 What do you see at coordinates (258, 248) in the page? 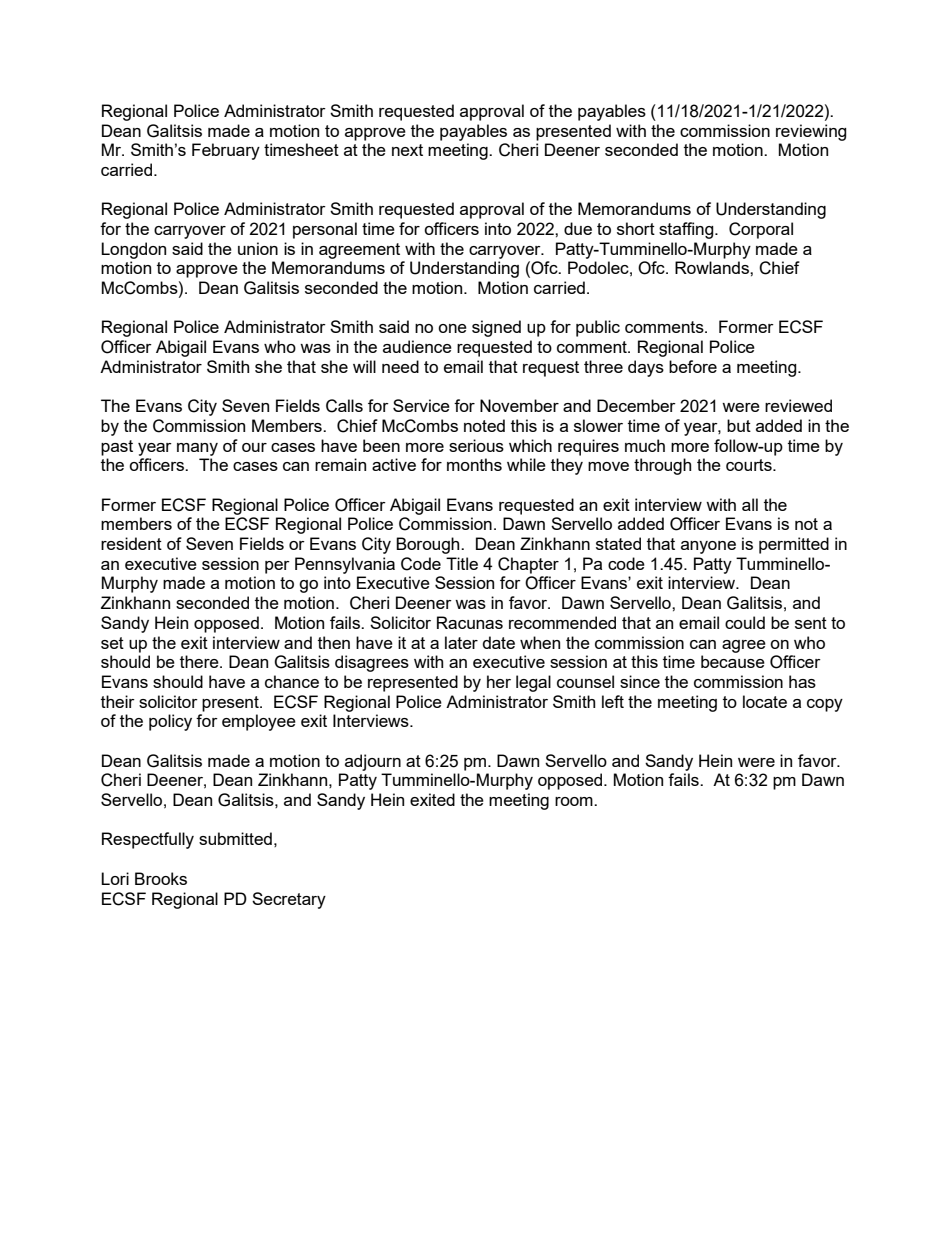
I see `union` at bounding box center [258, 248].
